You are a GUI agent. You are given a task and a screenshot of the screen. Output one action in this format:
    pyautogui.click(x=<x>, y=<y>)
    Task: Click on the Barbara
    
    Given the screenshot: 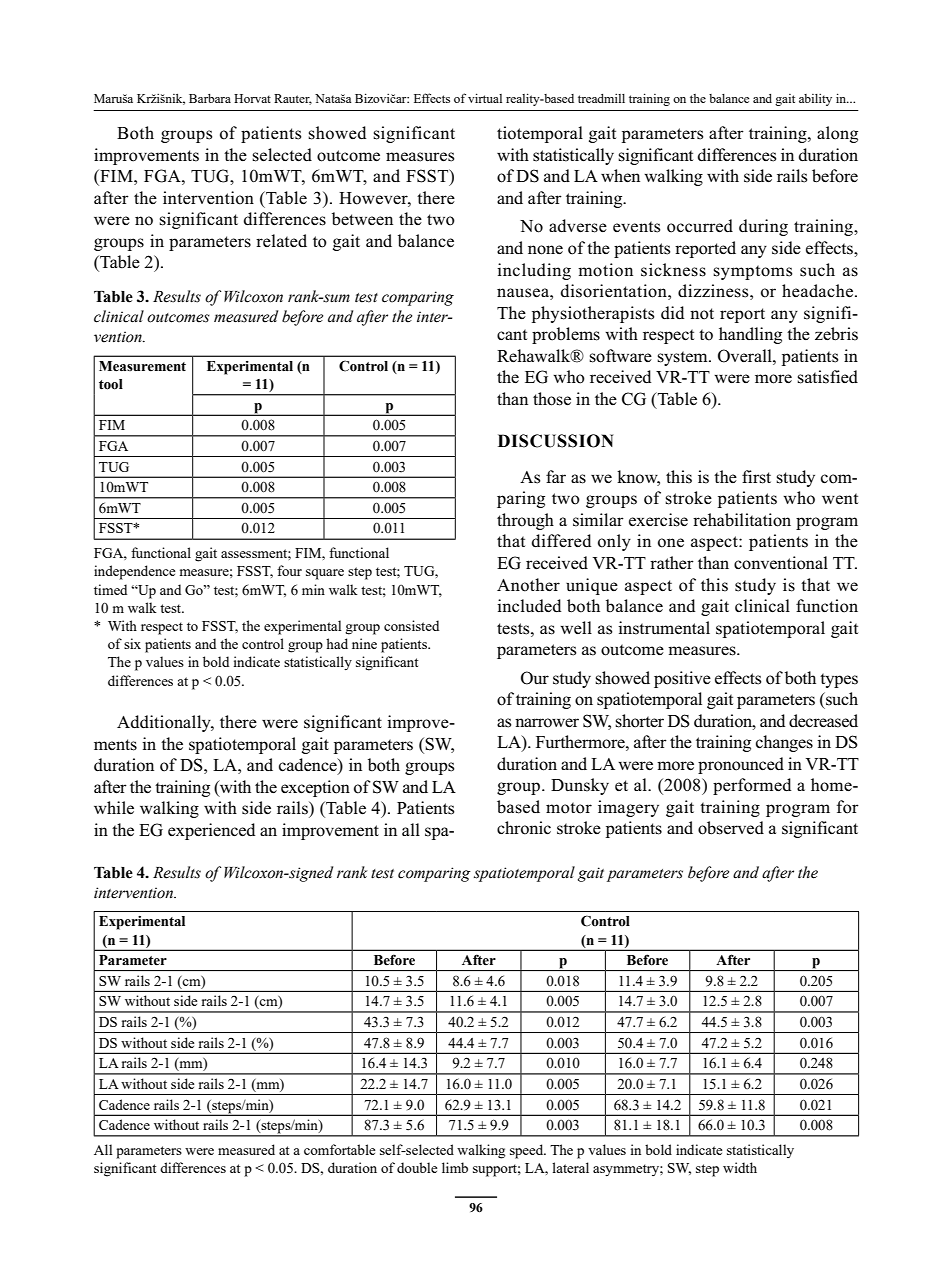 What is the action you would take?
    pyautogui.click(x=210, y=98)
